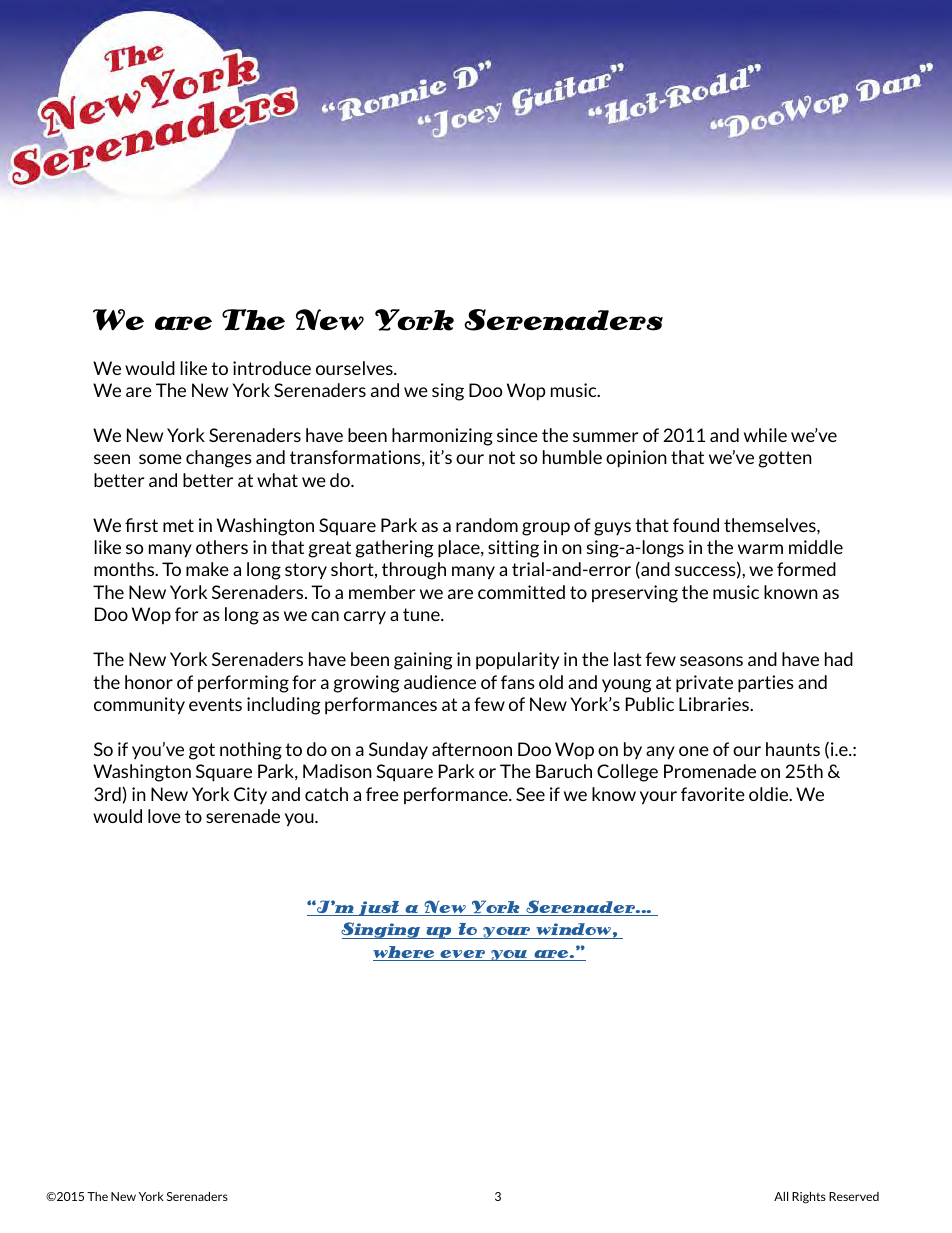 Image resolution: width=952 pixels, height=1233 pixels. What do you see at coordinates (713, 794) in the document?
I see `favorite` at bounding box center [713, 794].
